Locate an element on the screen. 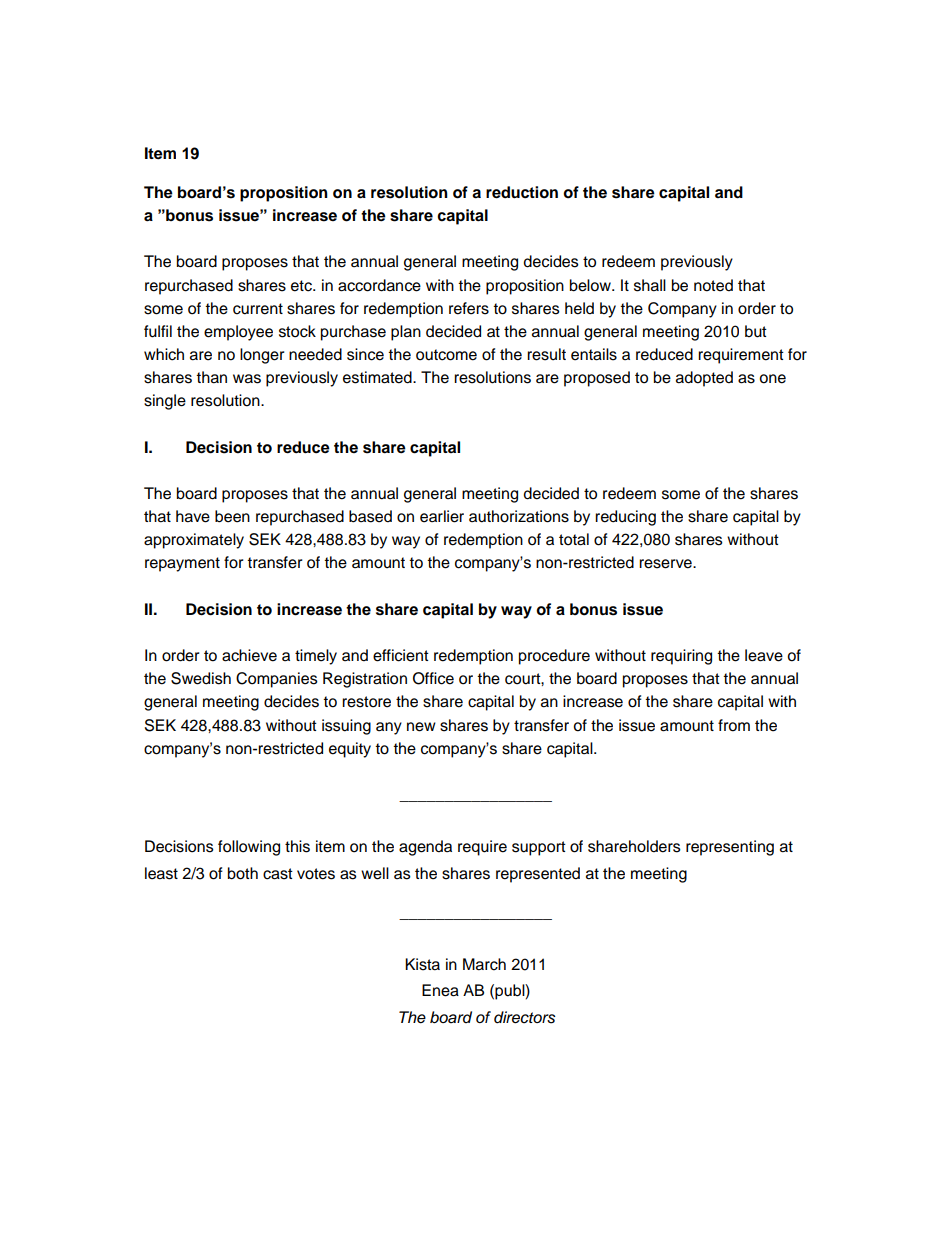  both is located at coordinates (243, 873).
